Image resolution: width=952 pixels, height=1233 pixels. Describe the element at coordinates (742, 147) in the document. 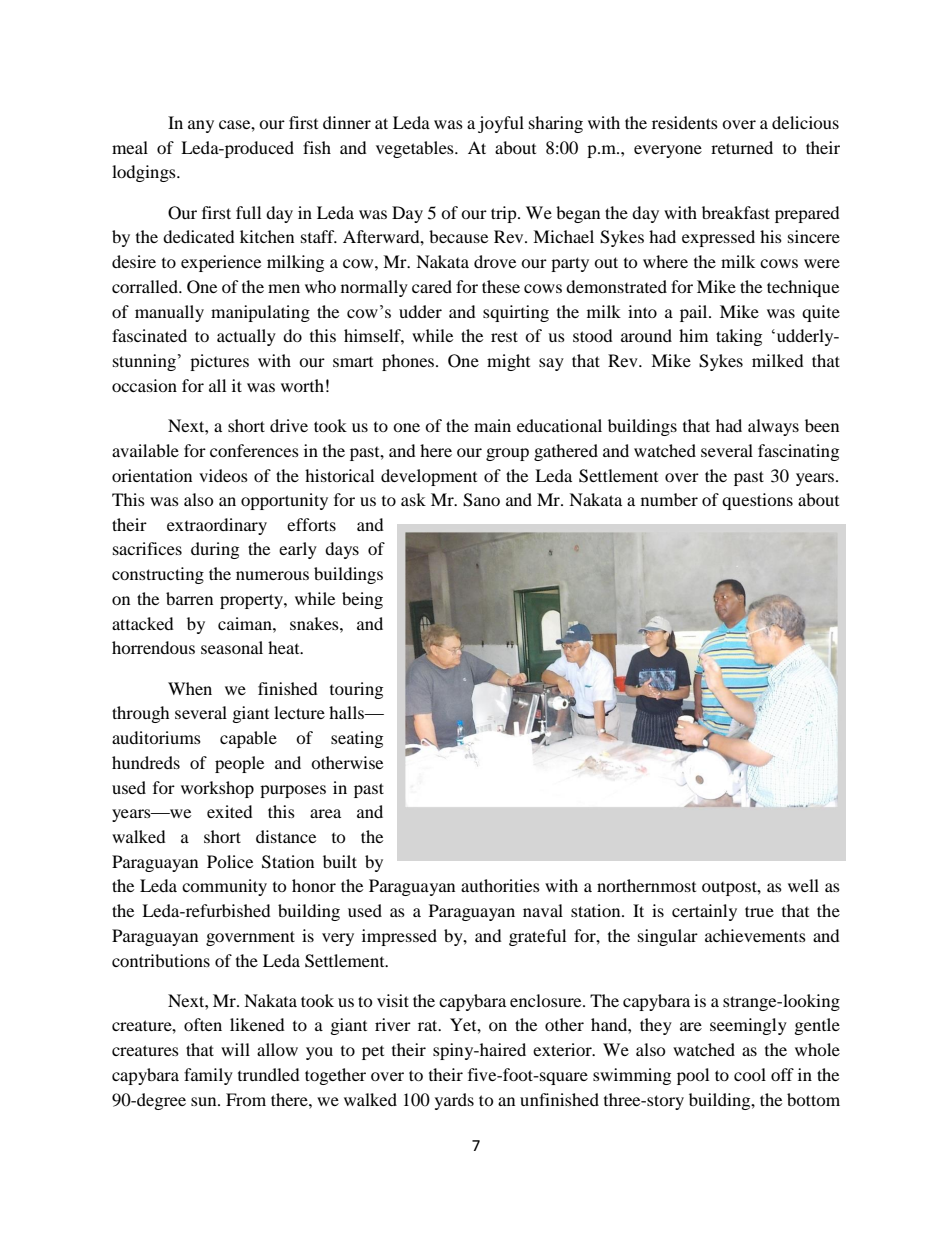

I see `returned` at that location.
